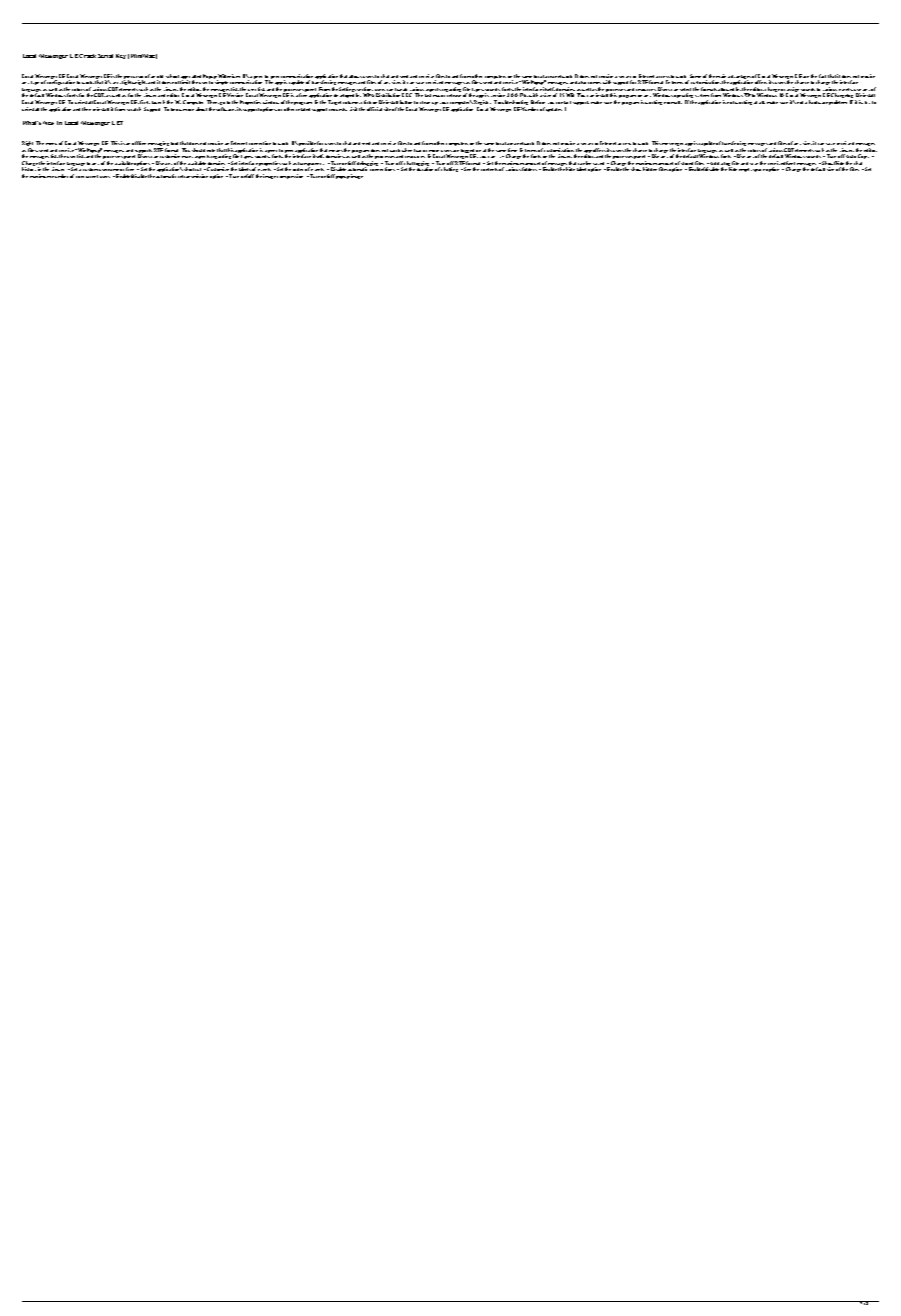 This screenshot has width=901, height=1316. Describe the element at coordinates (87, 176) in the screenshot. I see `concurrent` at that location.
